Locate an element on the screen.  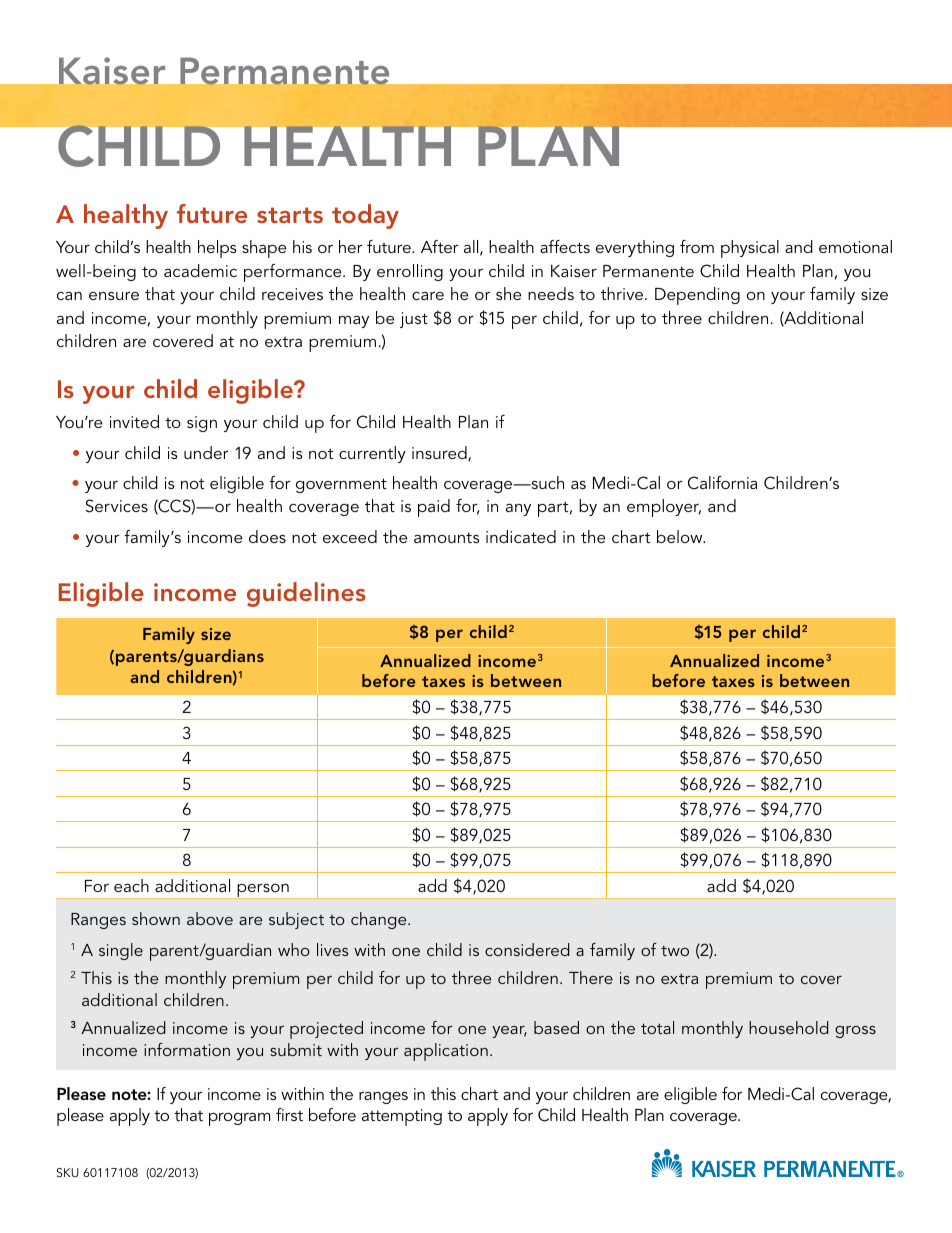
physical is located at coordinates (750, 249).
